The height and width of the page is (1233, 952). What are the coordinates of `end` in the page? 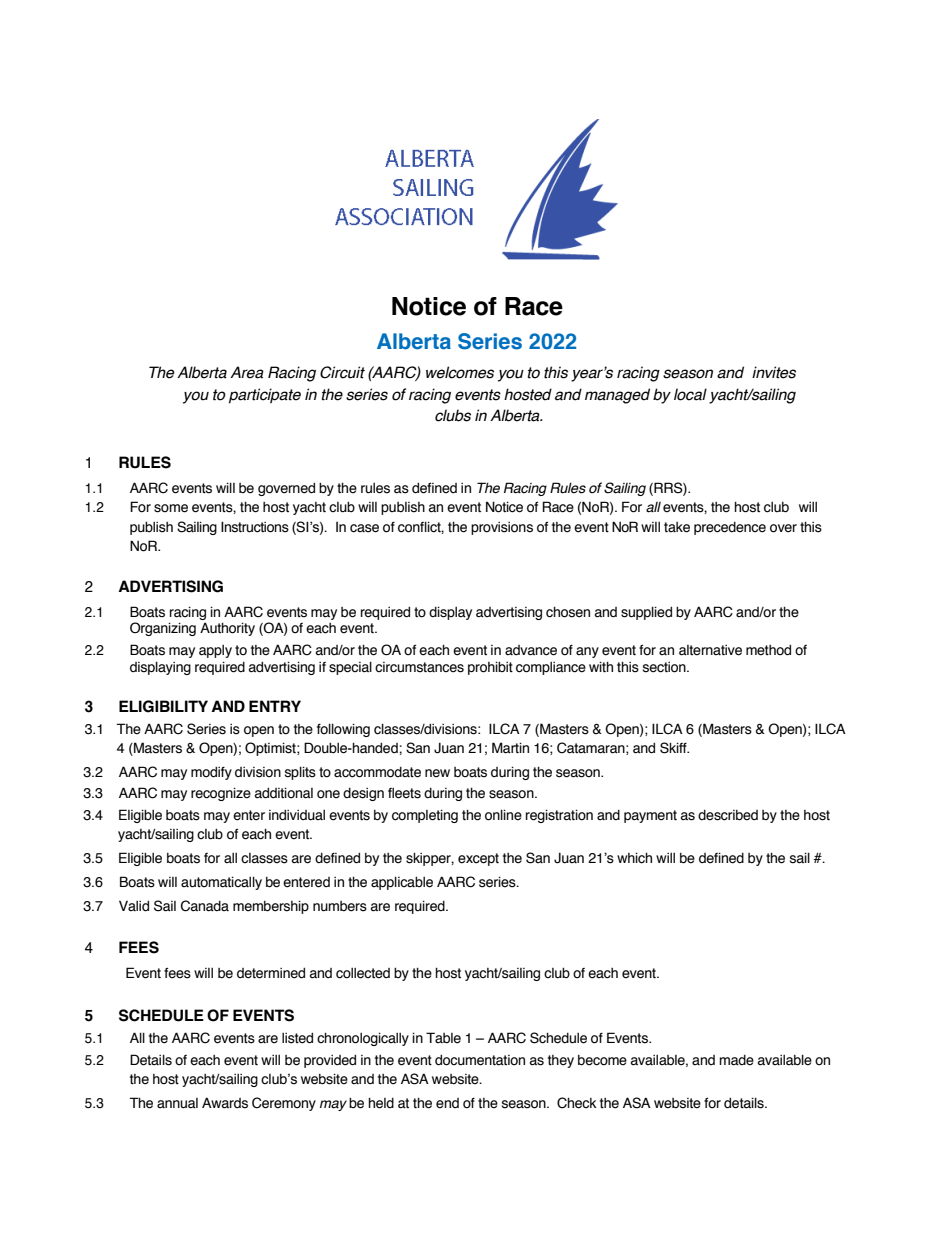 It's located at (447, 1103).
